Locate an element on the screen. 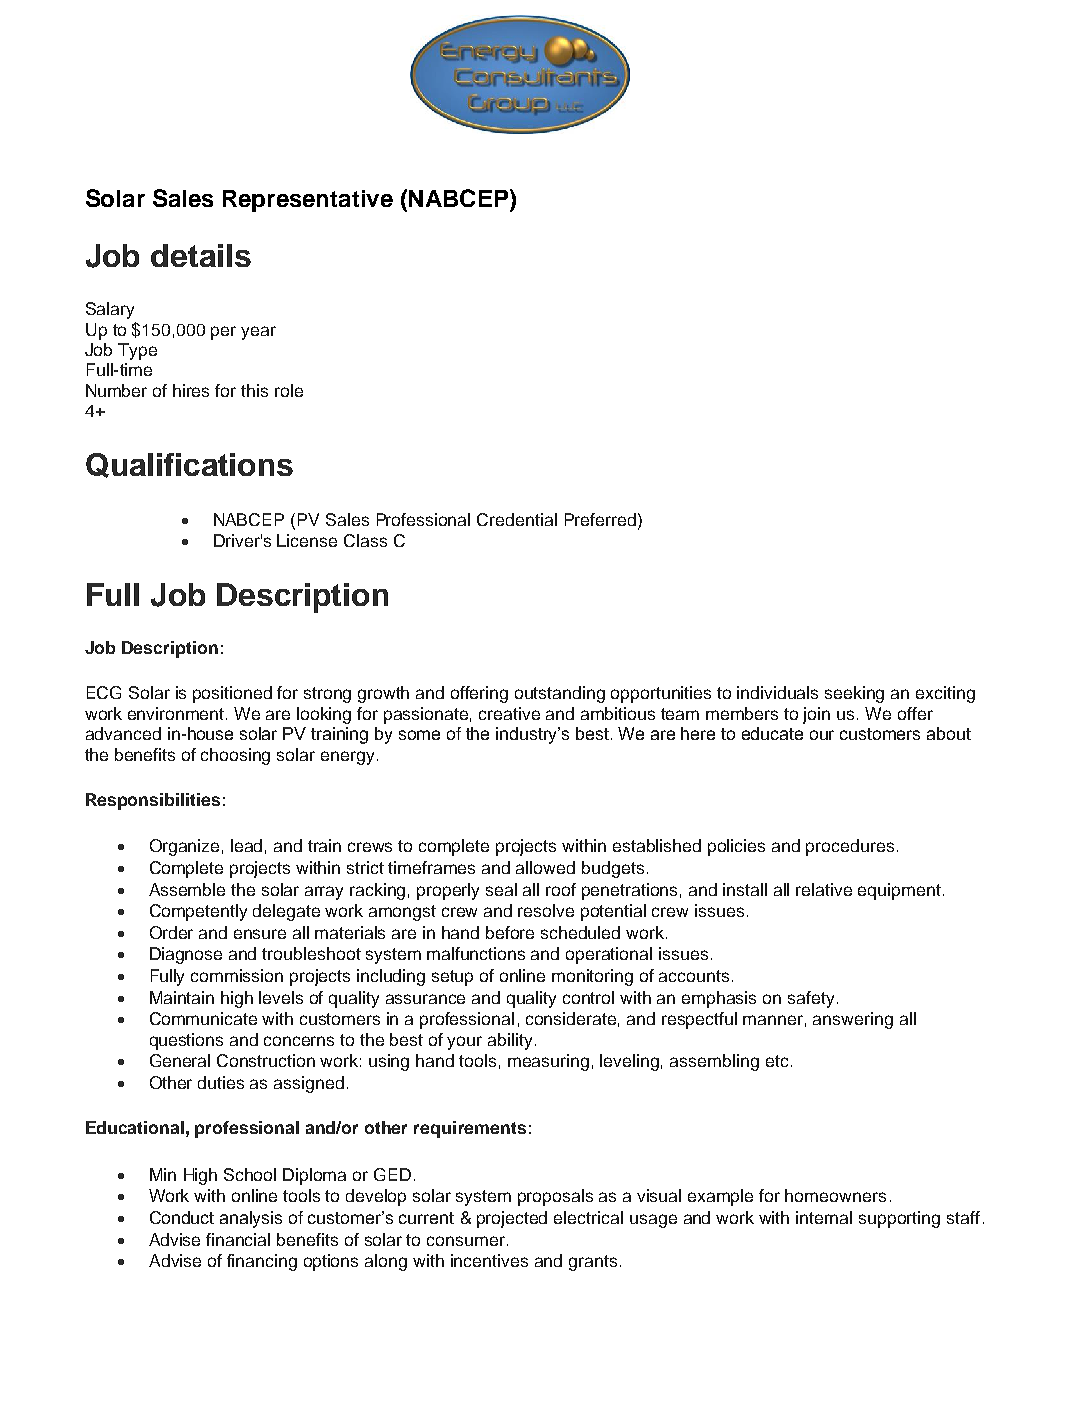 The image size is (1086, 1406). Communicate is located at coordinates (203, 1018).
